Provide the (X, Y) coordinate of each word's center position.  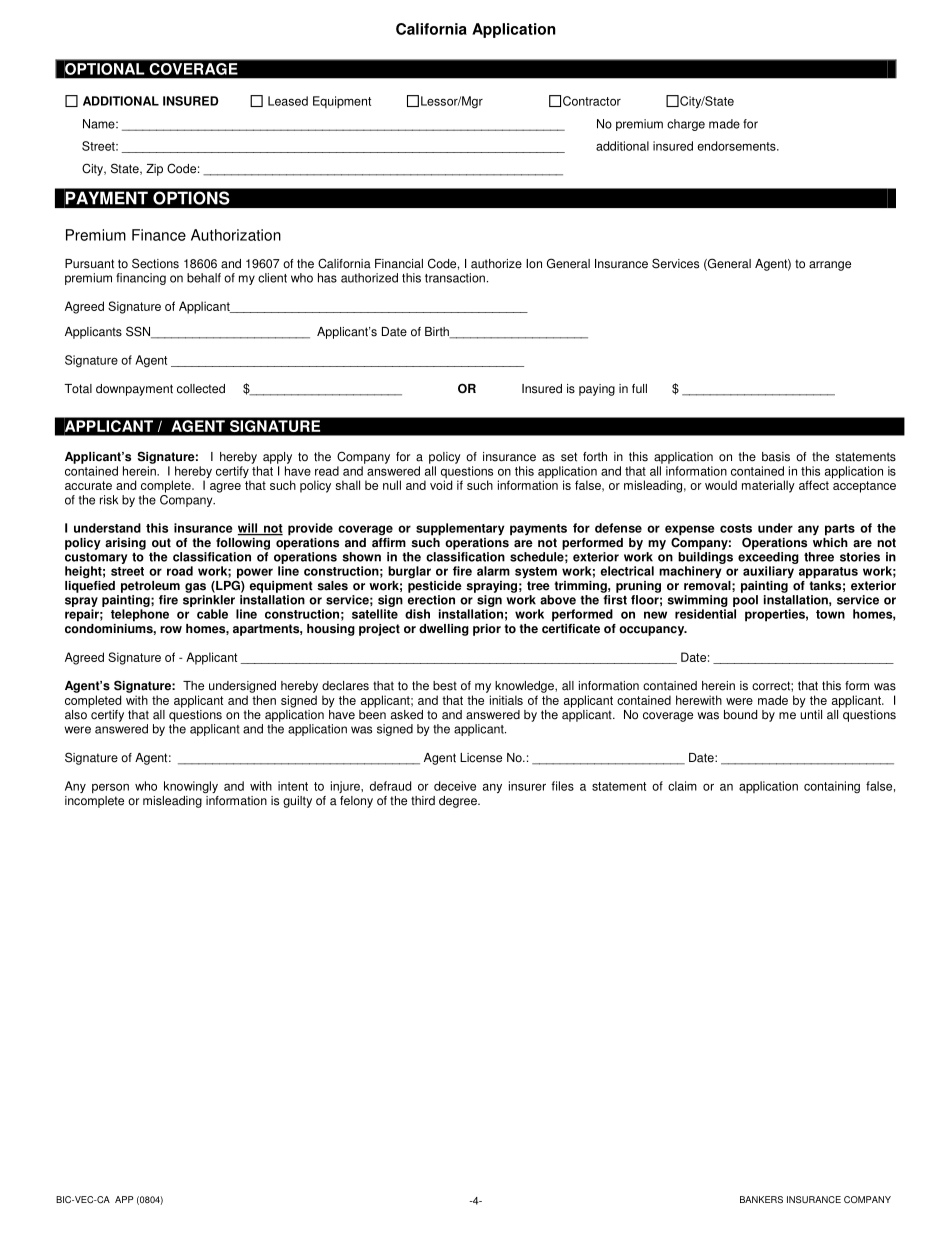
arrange (830, 266)
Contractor (592, 101)
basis (776, 457)
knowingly (191, 787)
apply (277, 458)
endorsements (737, 146)
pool (745, 601)
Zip (154, 170)
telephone (140, 615)
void (441, 485)
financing (141, 279)
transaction (455, 278)
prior (487, 630)
